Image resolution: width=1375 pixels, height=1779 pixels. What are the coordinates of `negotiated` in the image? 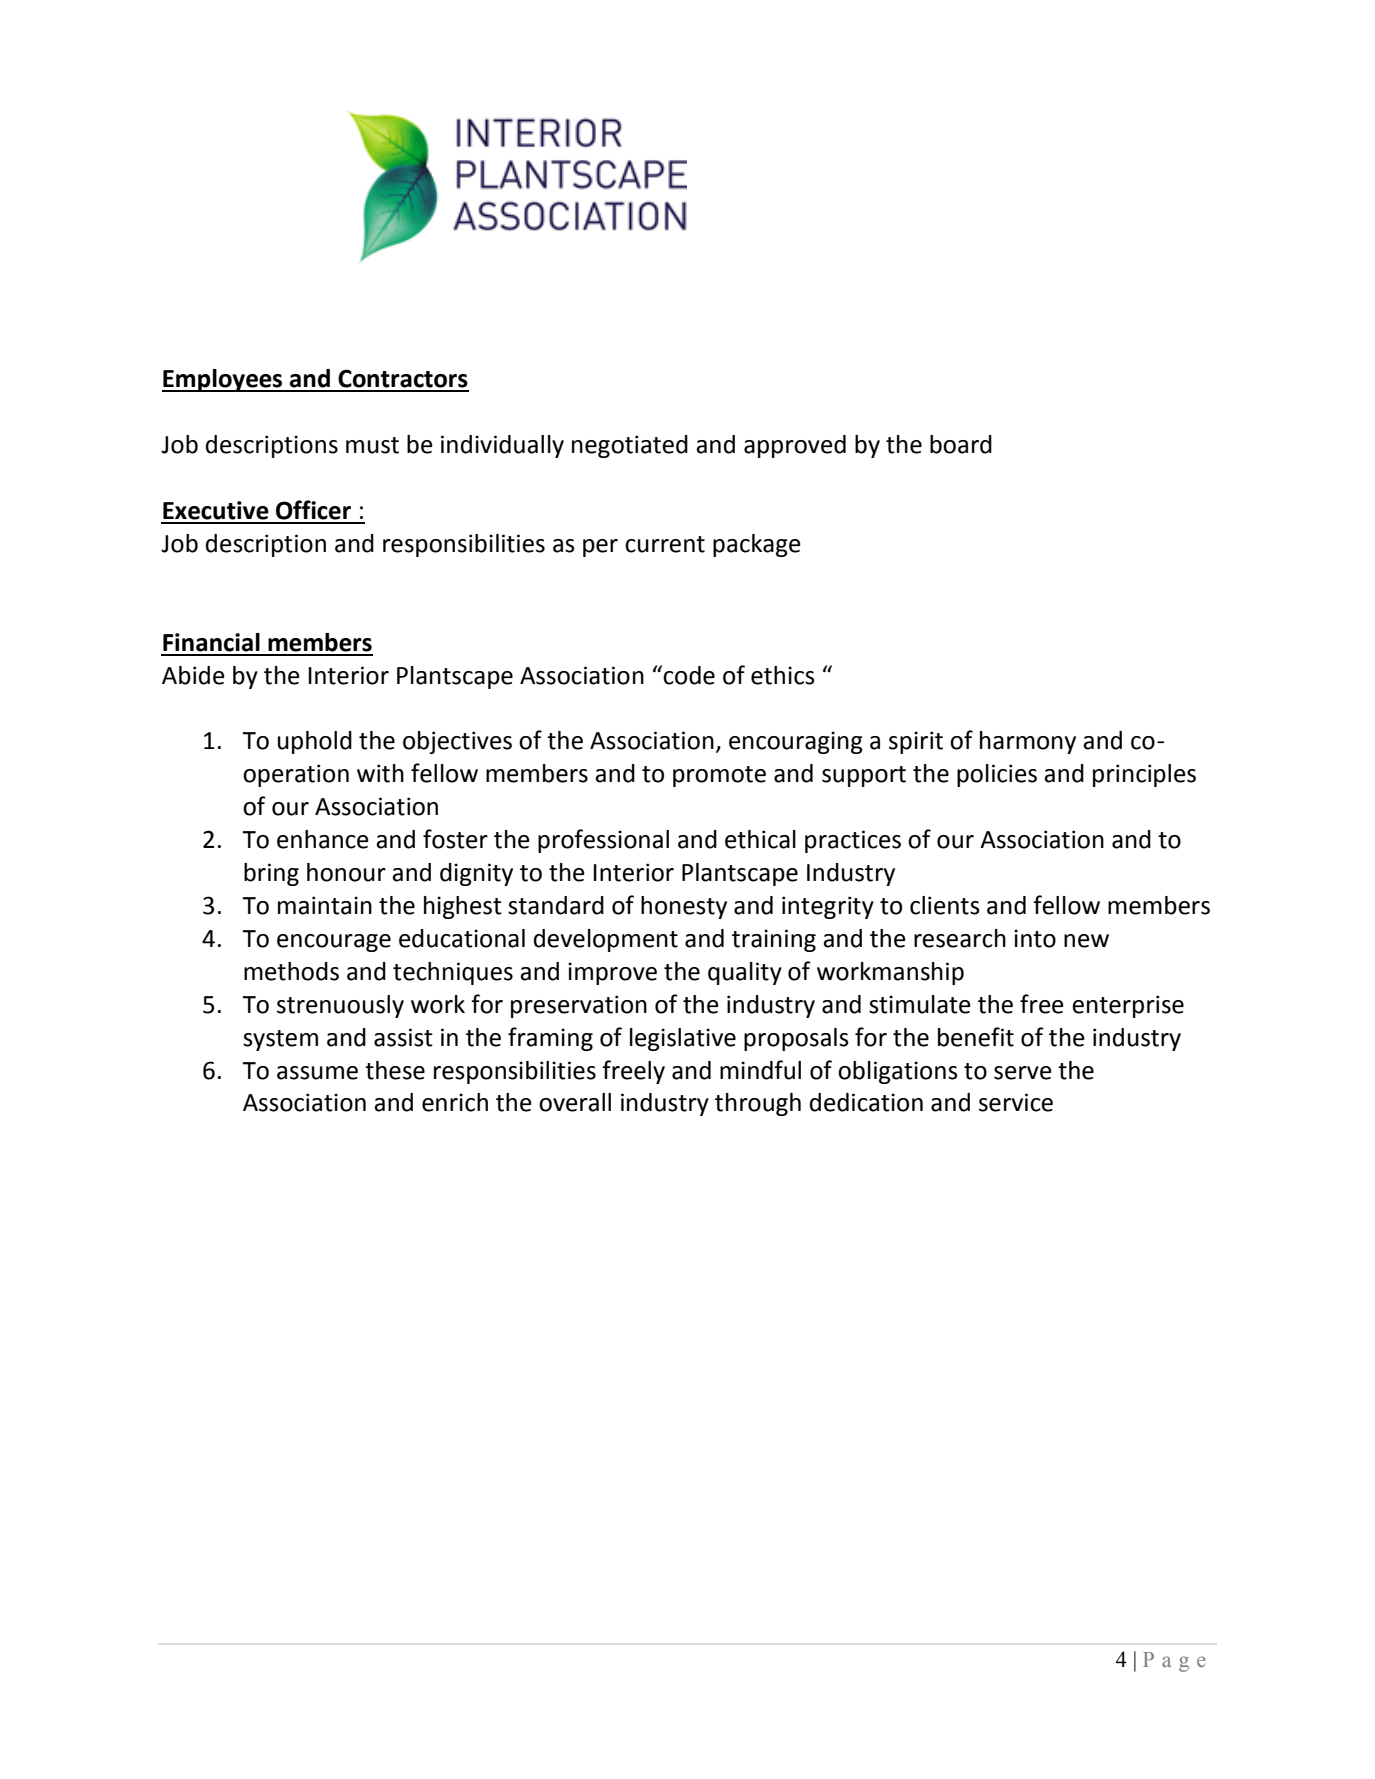 It's located at (630, 446).
